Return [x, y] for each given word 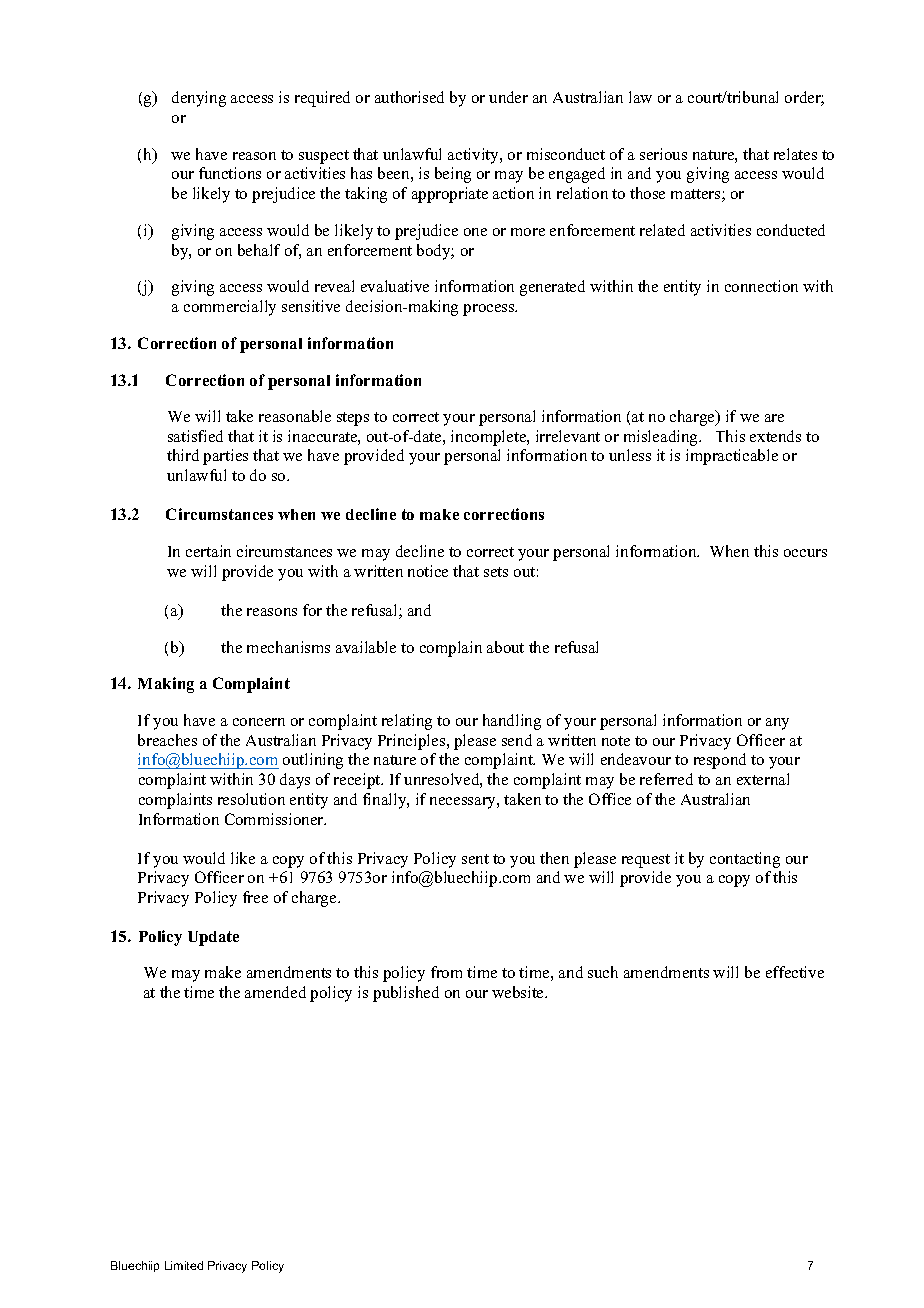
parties [225, 457]
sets [496, 572]
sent [475, 859]
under [508, 97]
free [255, 897]
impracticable [732, 457]
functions [230, 173]
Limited [184, 1265]
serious [663, 154]
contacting [745, 860]
